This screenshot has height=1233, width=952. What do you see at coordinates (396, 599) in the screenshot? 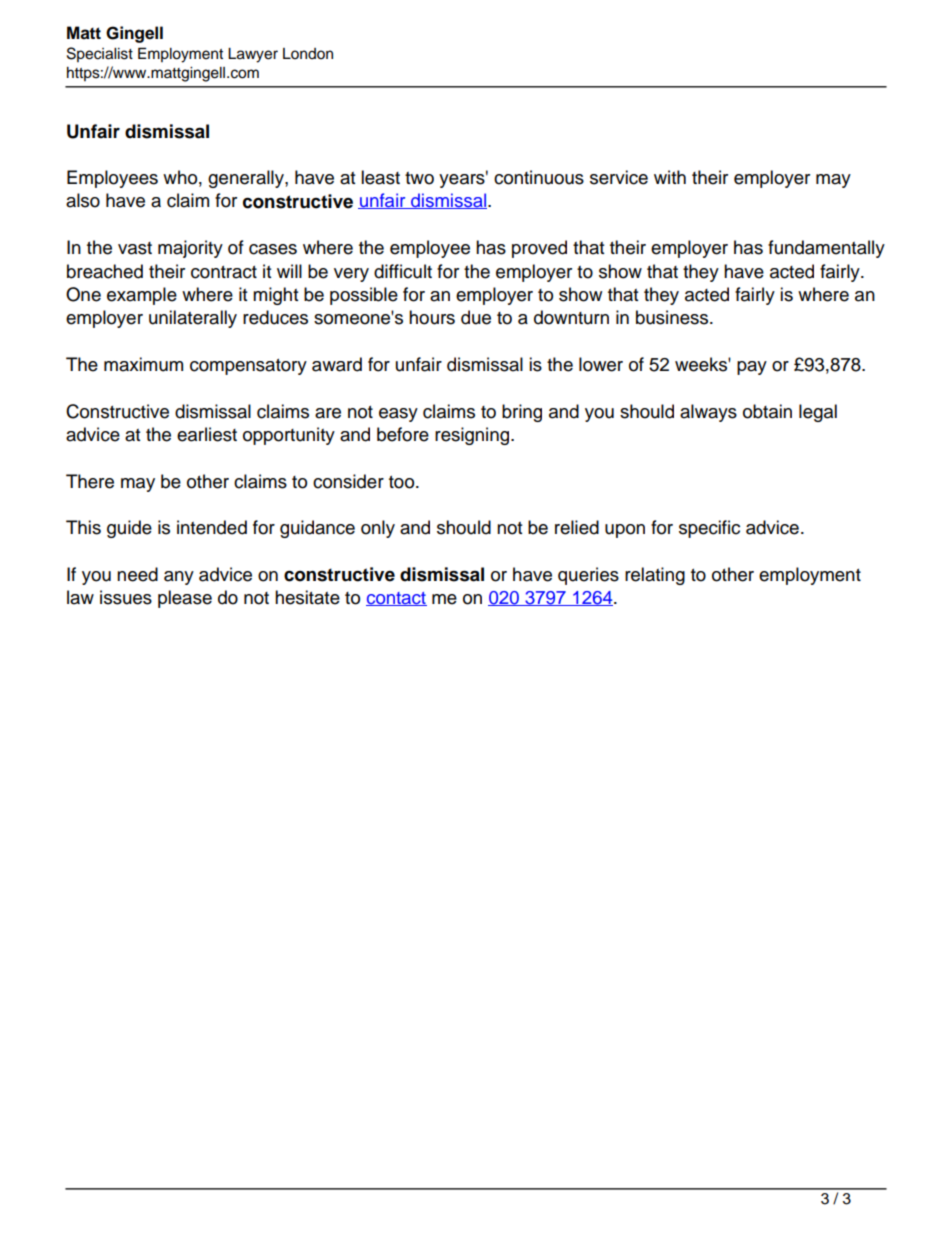
I see `contact` at bounding box center [396, 599].
